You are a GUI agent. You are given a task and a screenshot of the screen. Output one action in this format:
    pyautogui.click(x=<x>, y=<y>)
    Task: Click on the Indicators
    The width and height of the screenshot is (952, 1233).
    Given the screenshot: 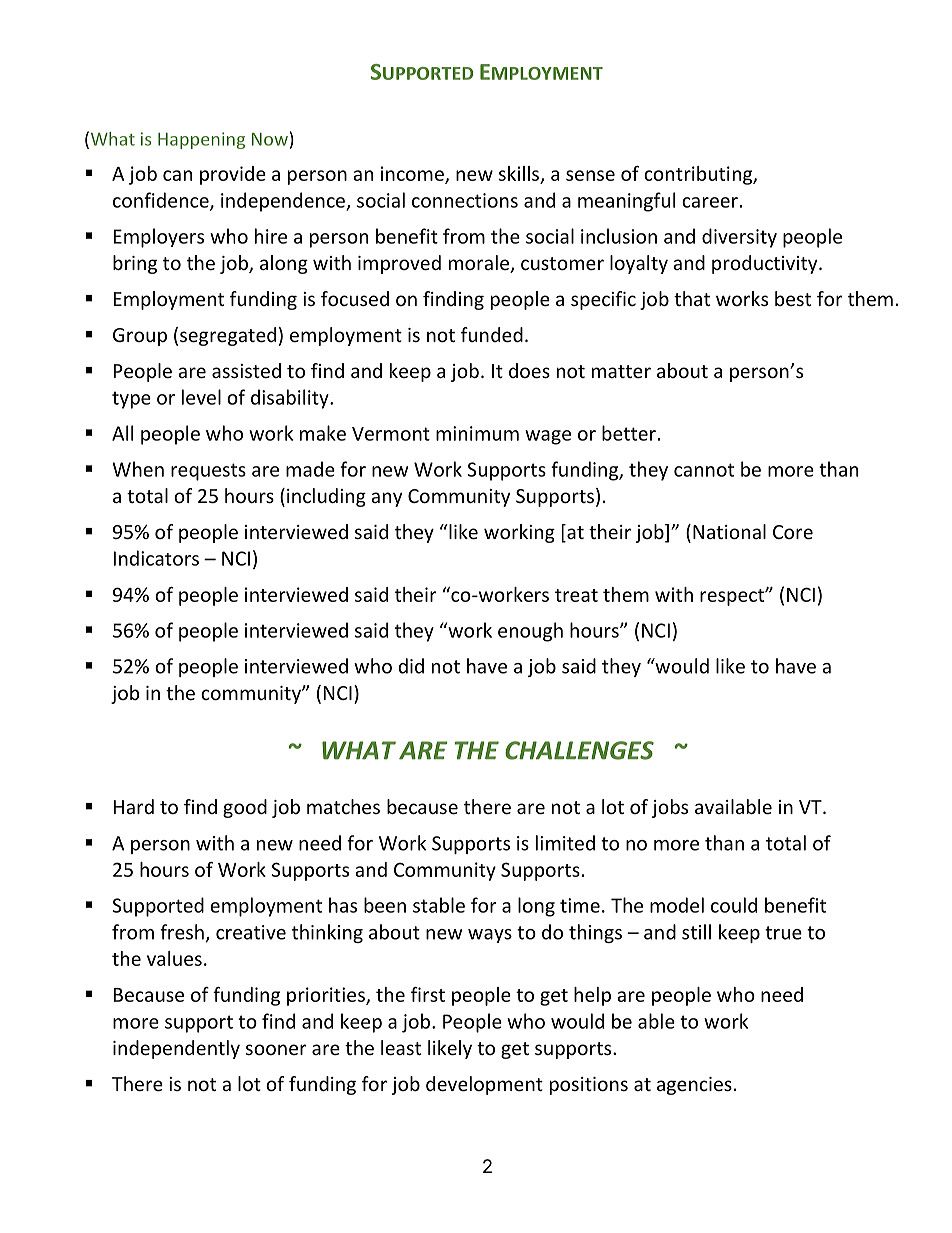 What is the action you would take?
    pyautogui.click(x=156, y=558)
